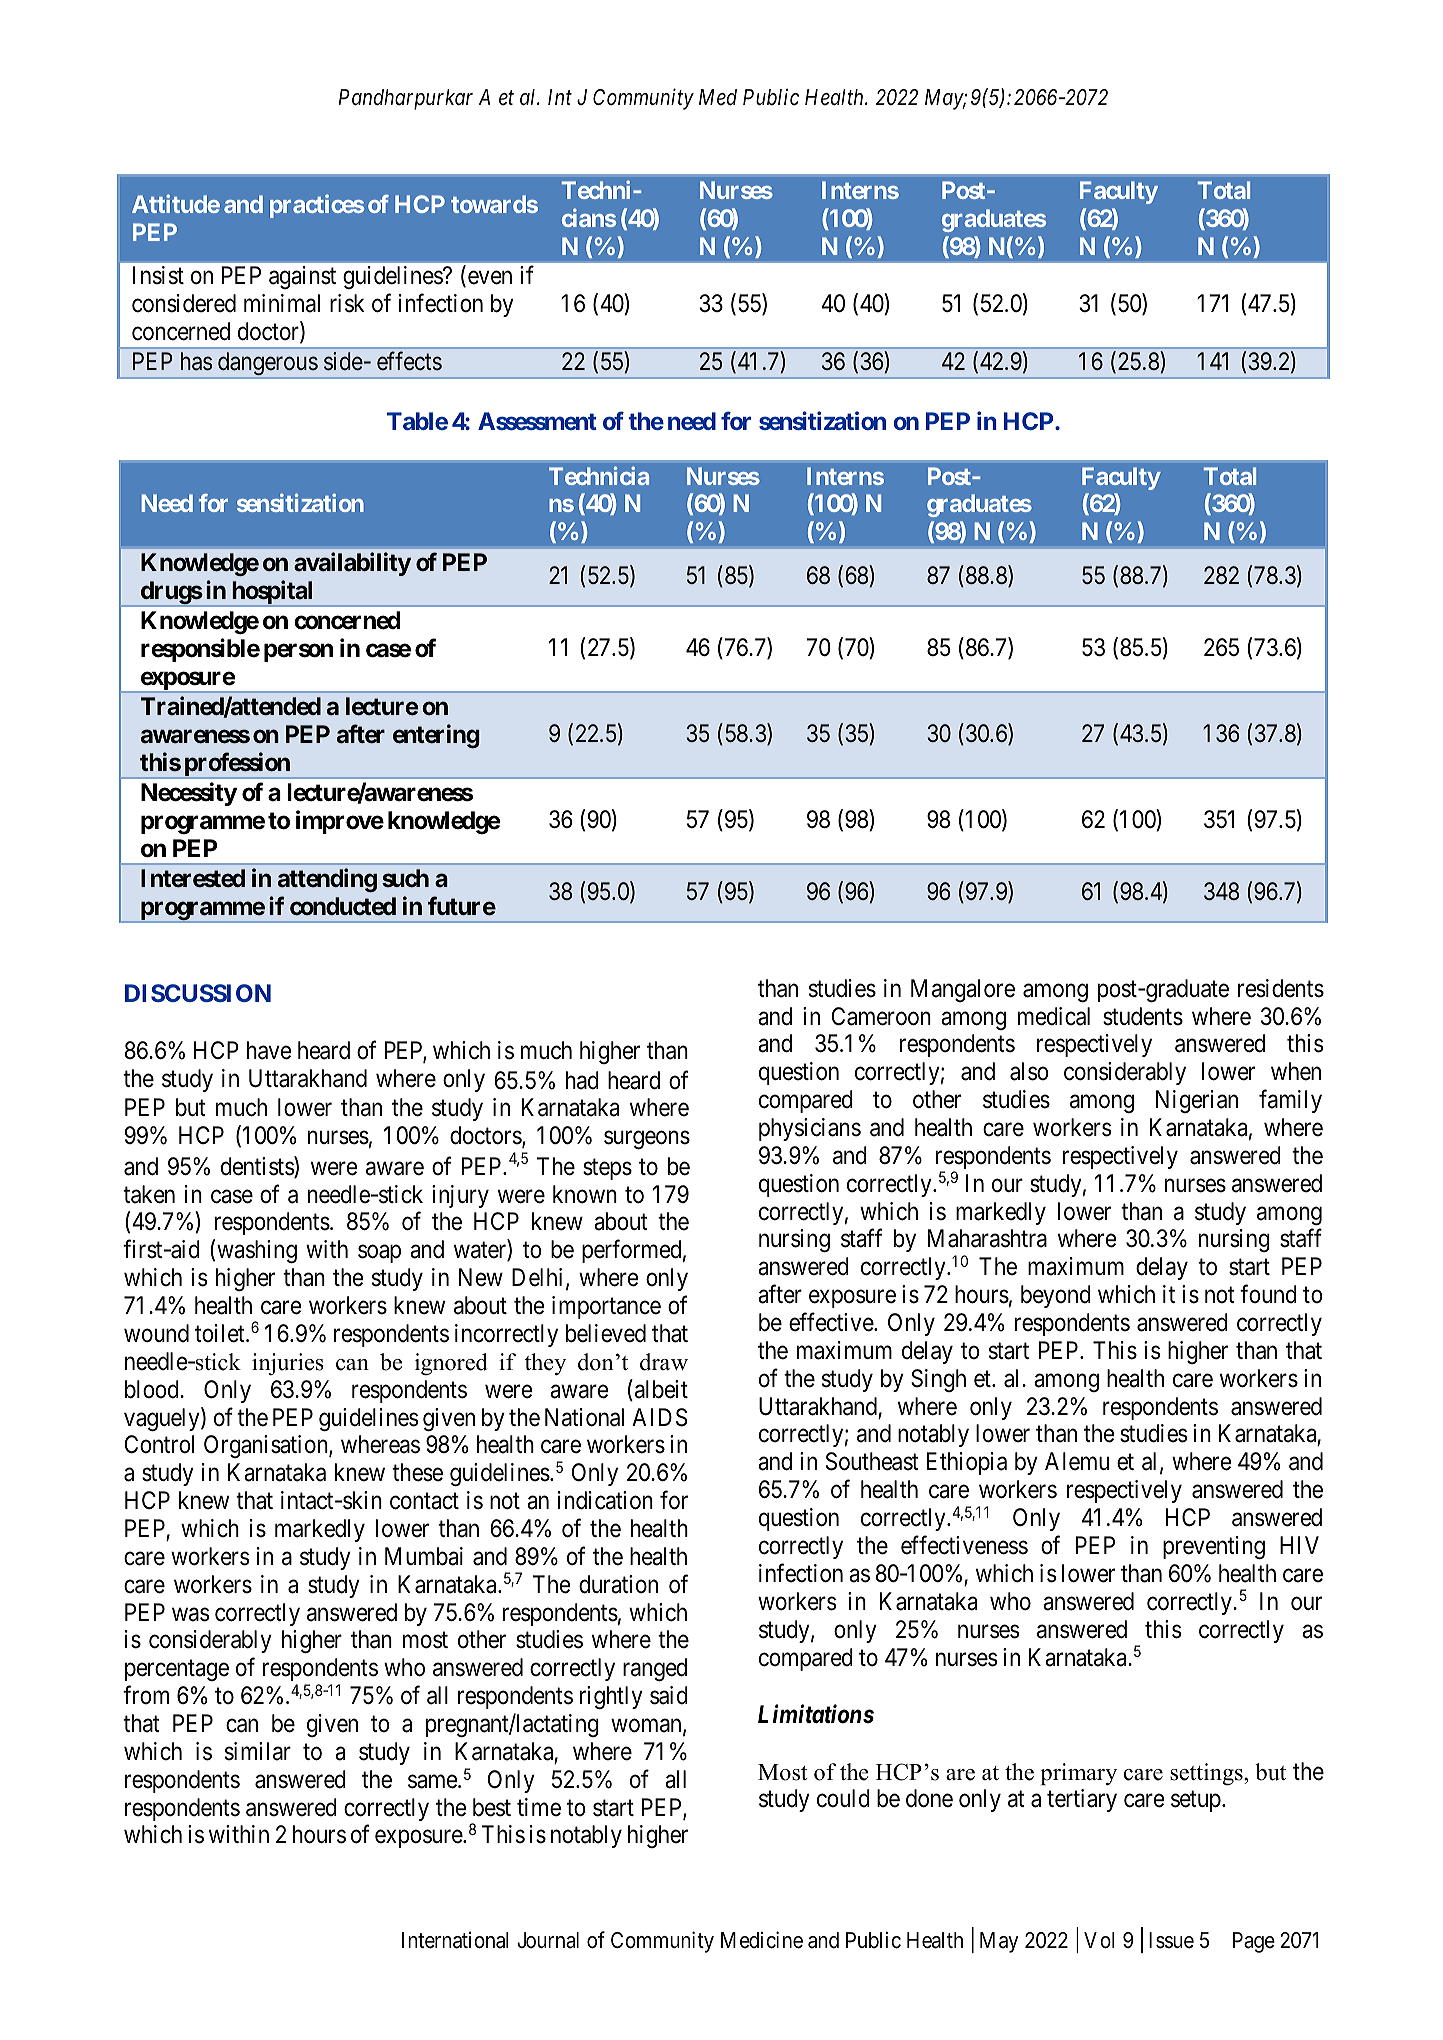  Describe the element at coordinates (881, 1016) in the page. I see `Cameroon` at that location.
